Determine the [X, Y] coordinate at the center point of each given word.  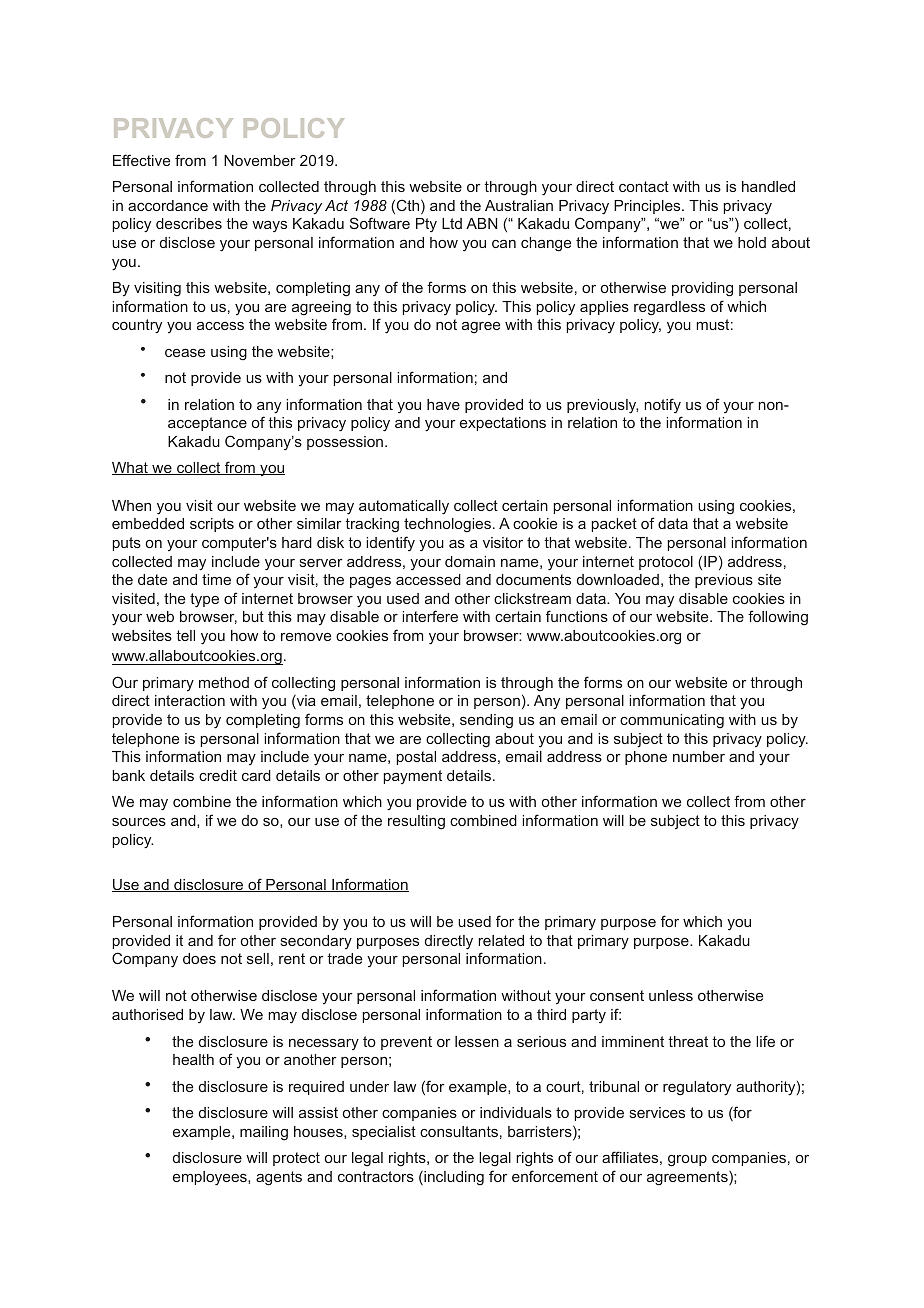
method [224, 682]
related [501, 940]
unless [671, 995]
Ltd [452, 223]
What [131, 468]
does [199, 958]
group [687, 1161]
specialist [384, 1133]
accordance [168, 205]
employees [211, 1178]
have [443, 404]
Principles [648, 207]
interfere [430, 616]
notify [663, 405]
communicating [672, 721]
